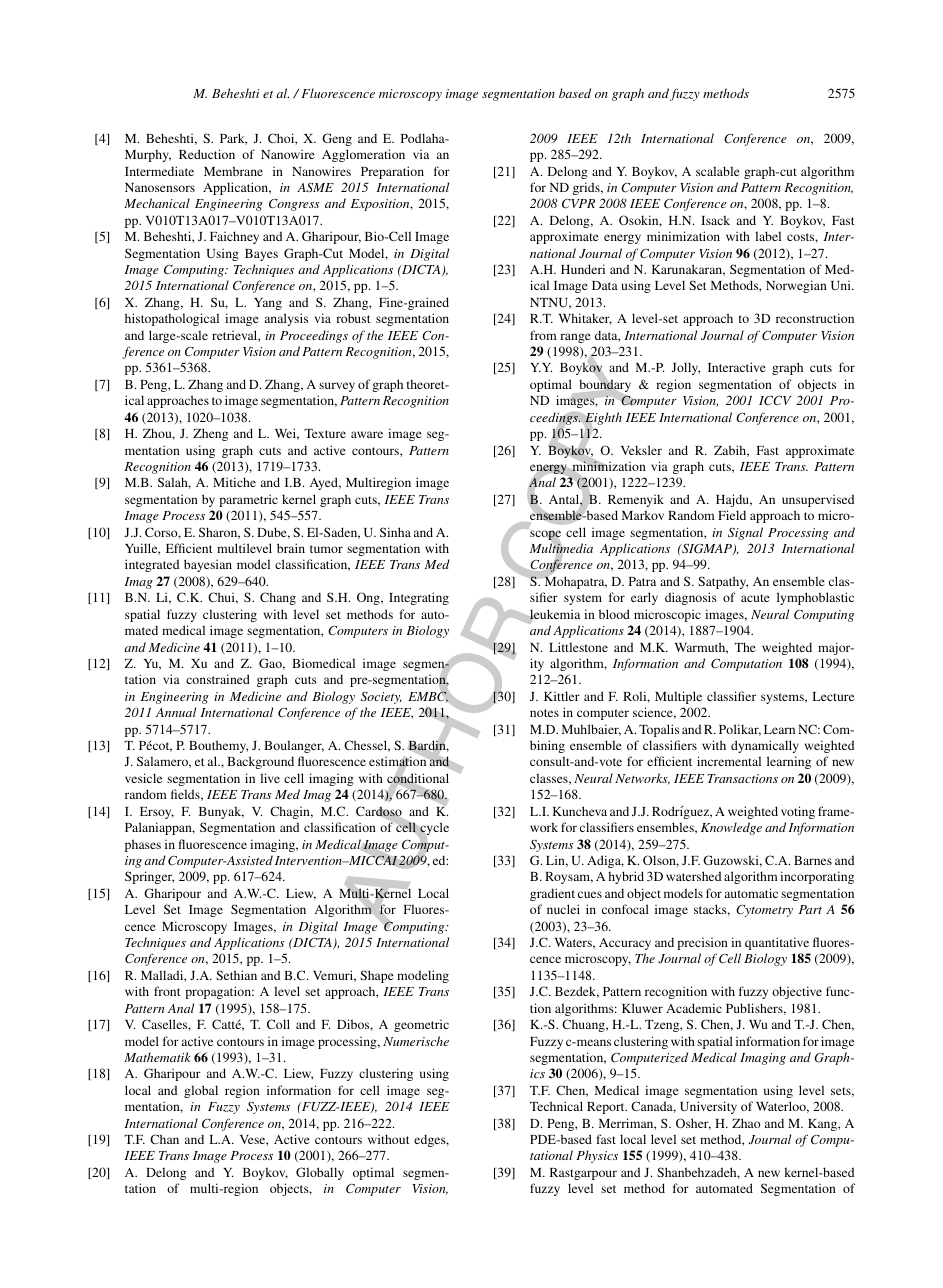 The image size is (943, 1288). I want to click on geometric, so click(421, 1026).
